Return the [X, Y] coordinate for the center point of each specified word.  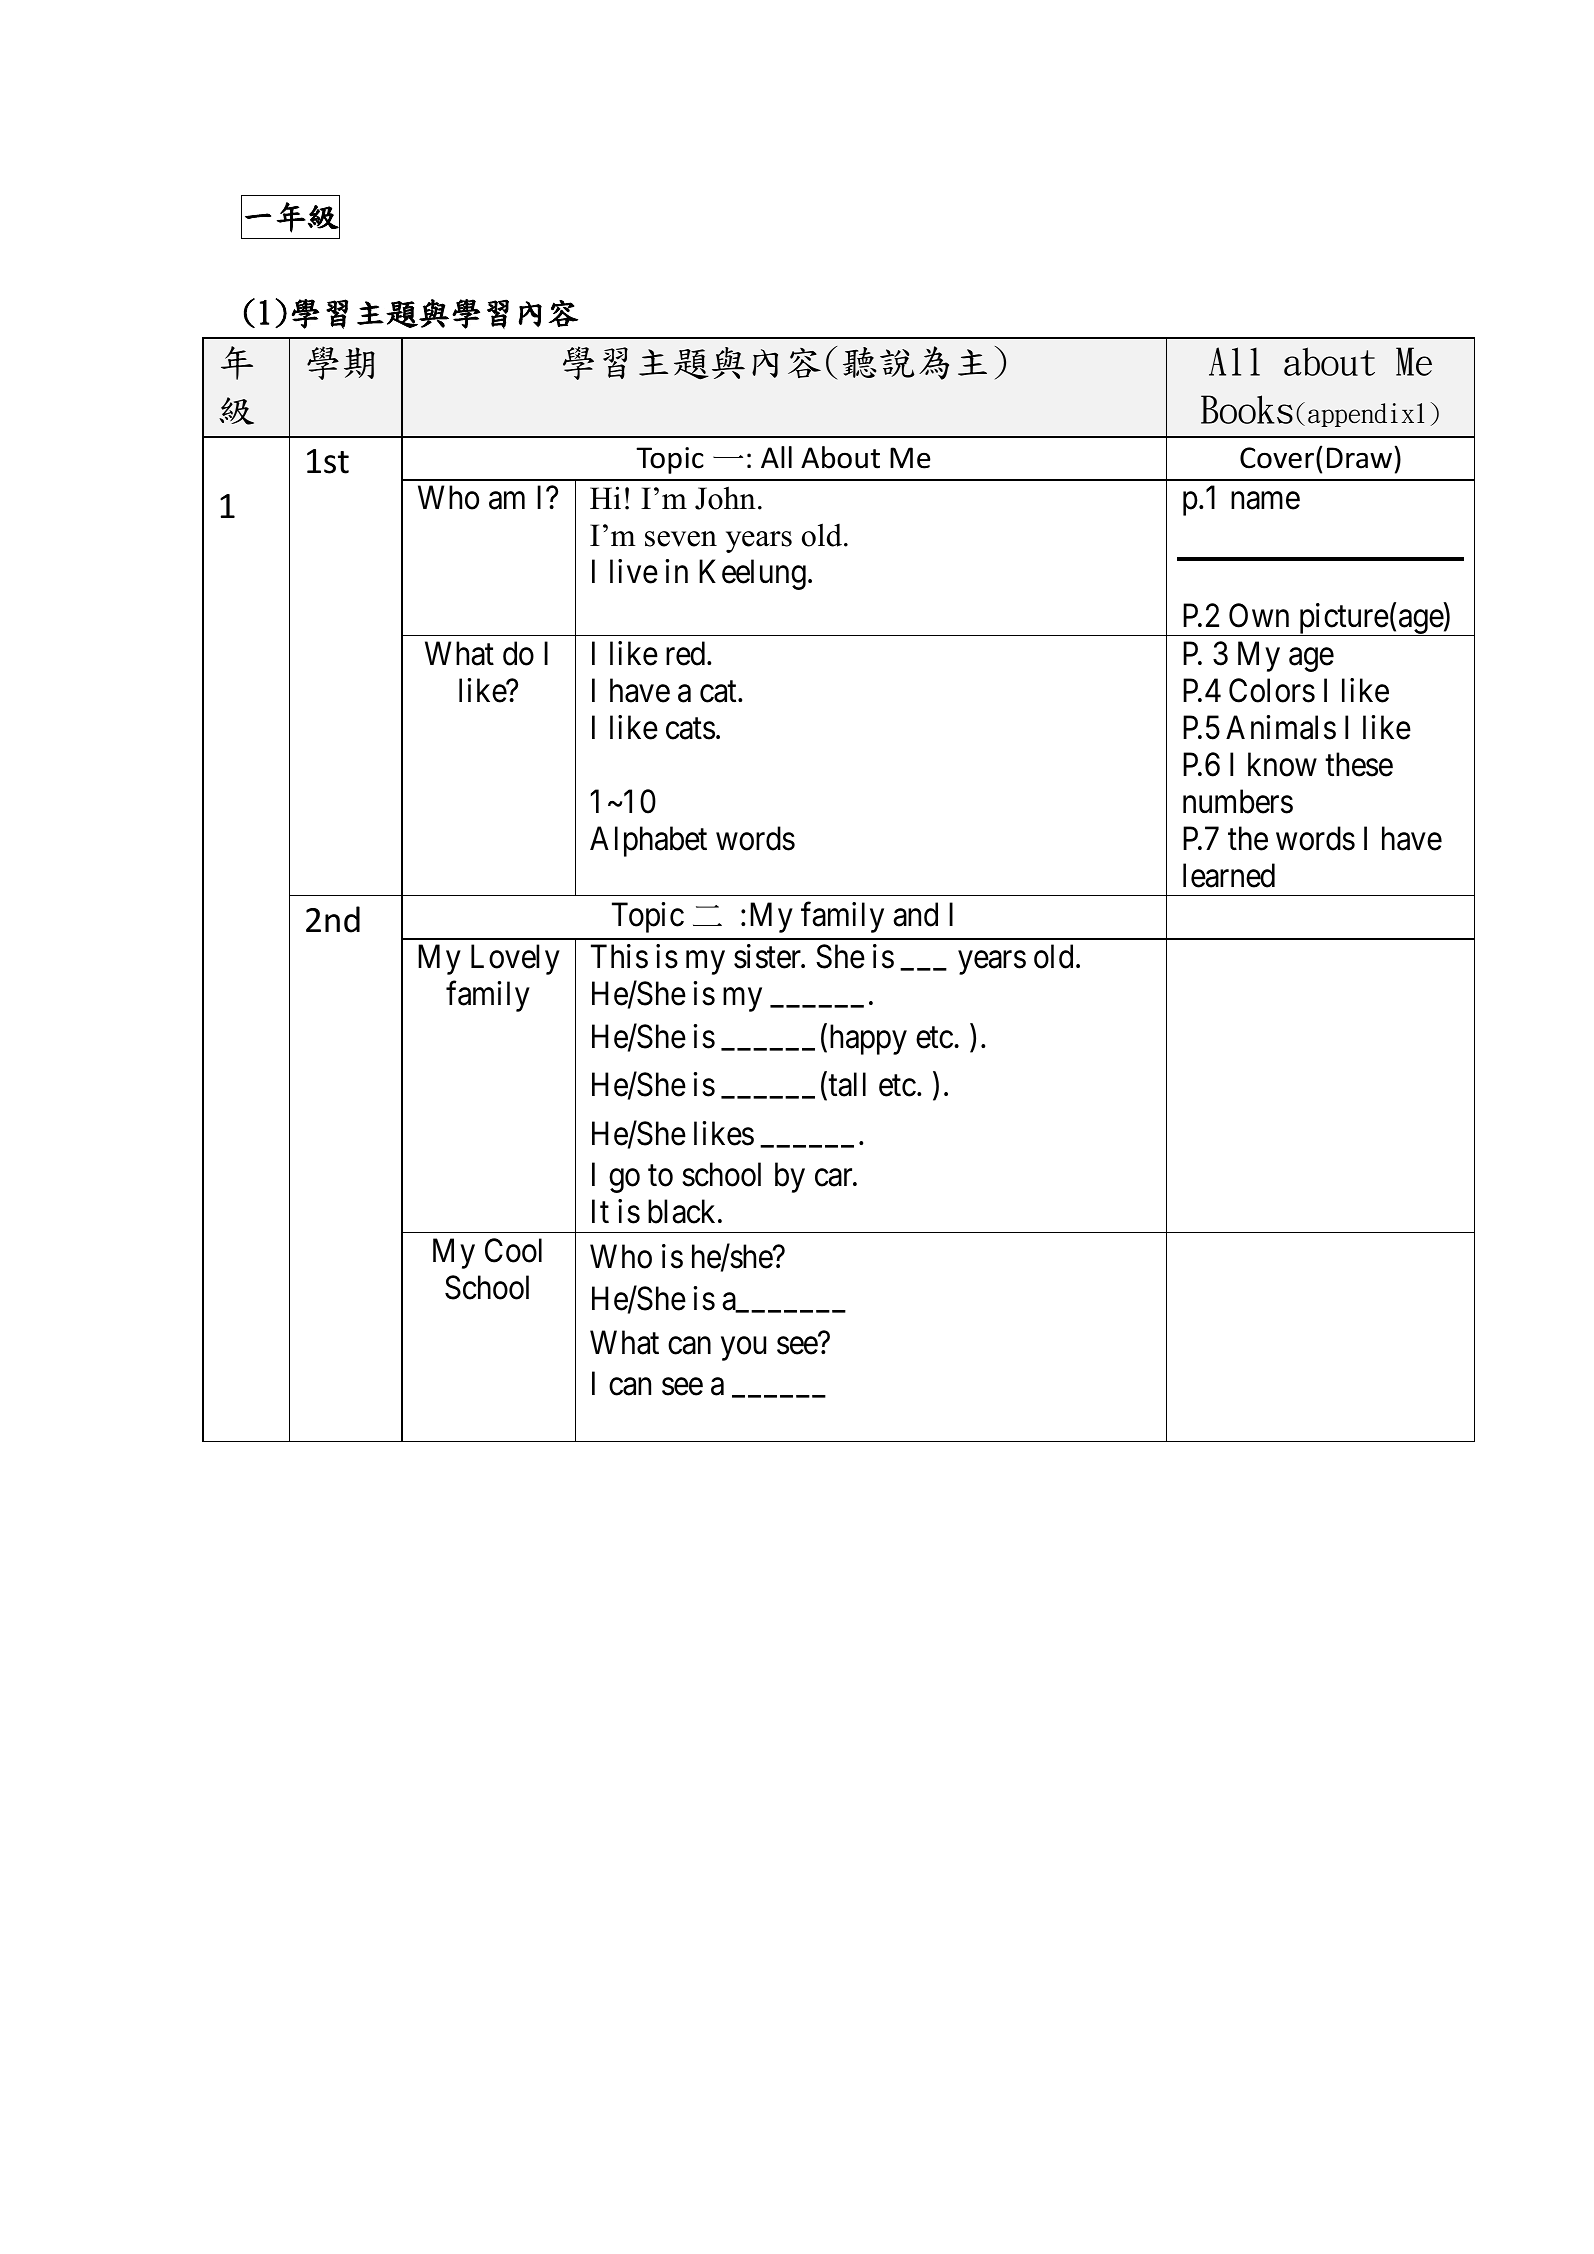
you [743, 1349]
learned [1229, 875]
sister [769, 956]
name [1265, 501]
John [725, 498]
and [915, 915]
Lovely [515, 959]
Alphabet [648, 841]
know [1282, 764]
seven [681, 539]
